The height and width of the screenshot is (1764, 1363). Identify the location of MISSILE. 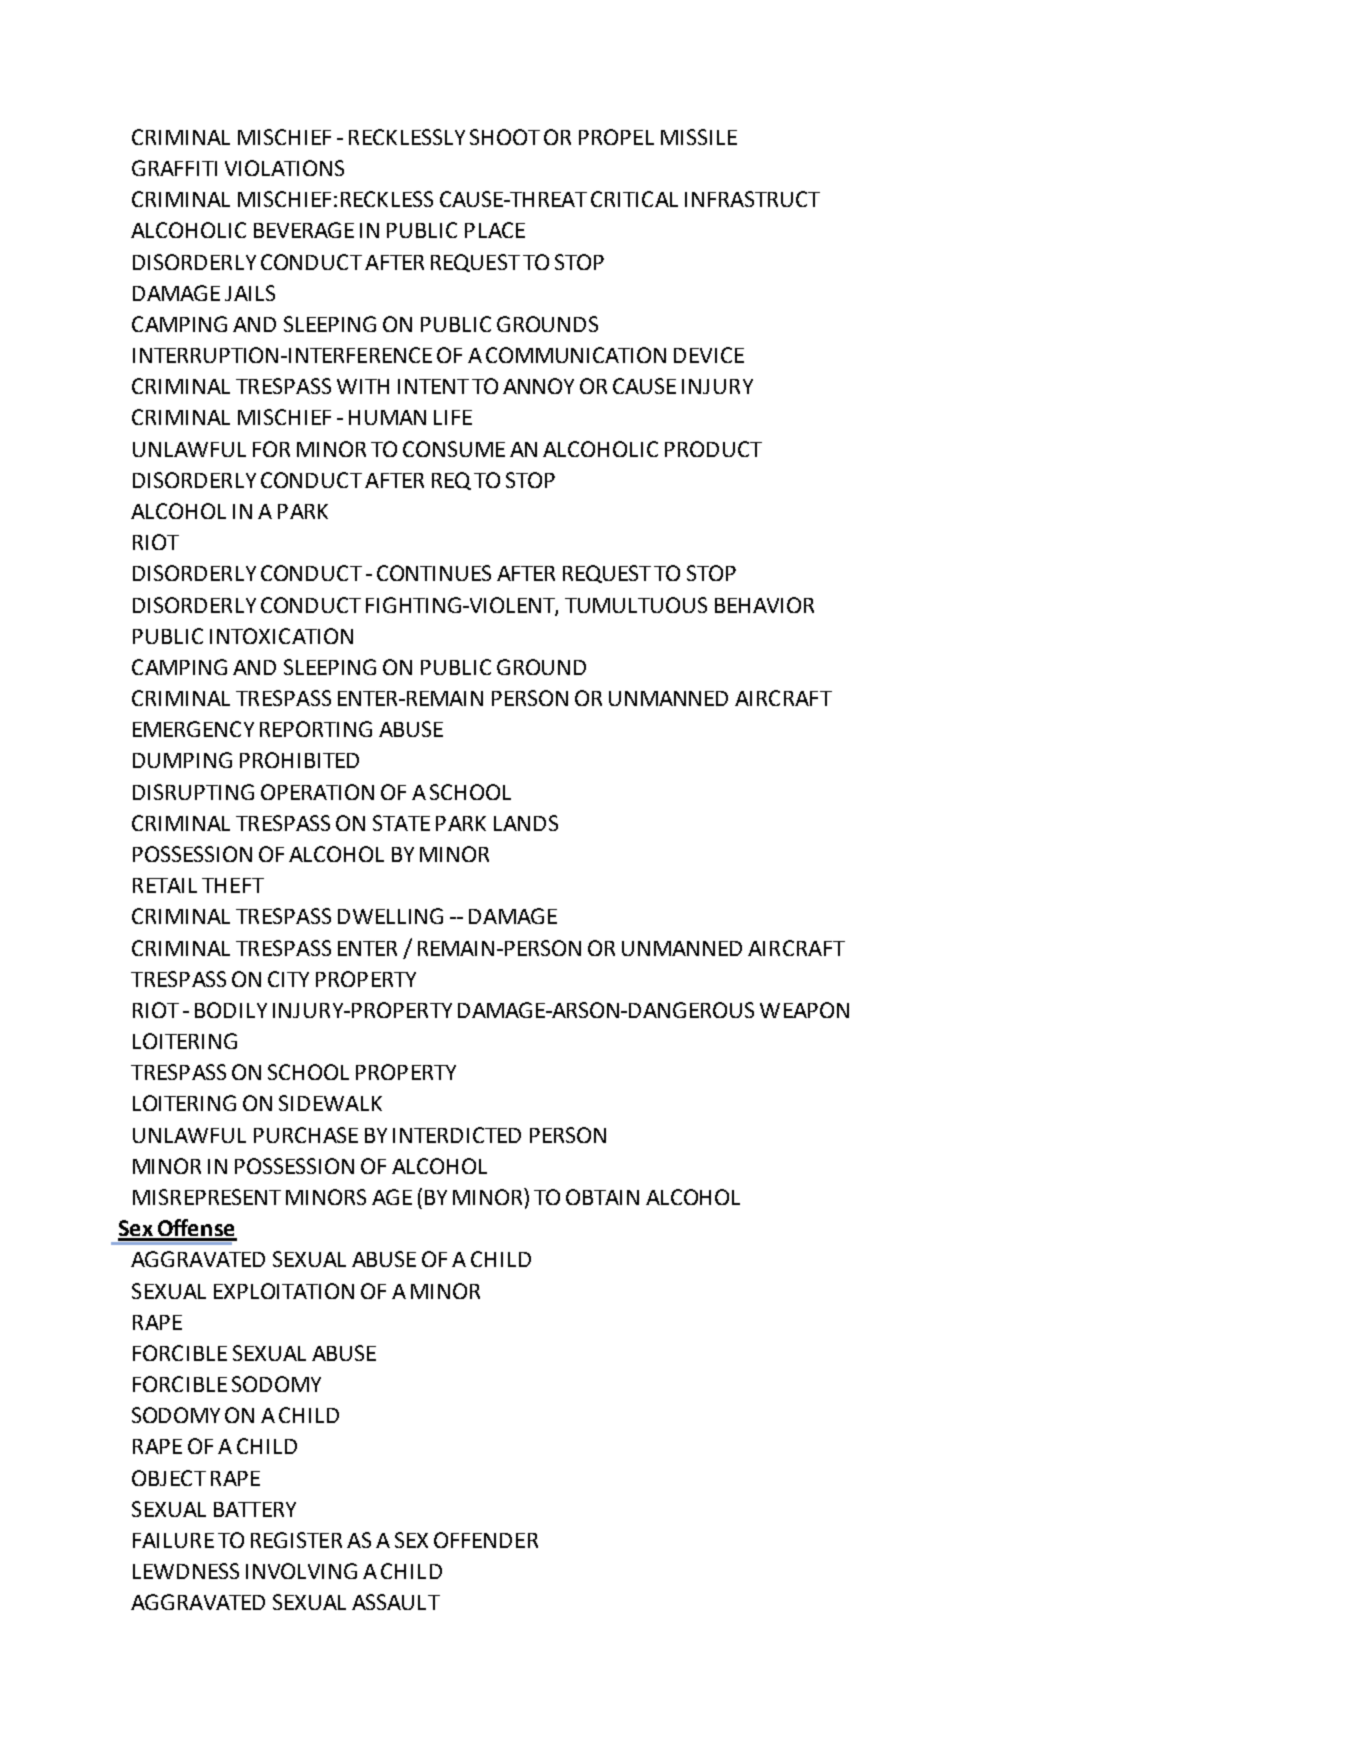
(699, 137).
